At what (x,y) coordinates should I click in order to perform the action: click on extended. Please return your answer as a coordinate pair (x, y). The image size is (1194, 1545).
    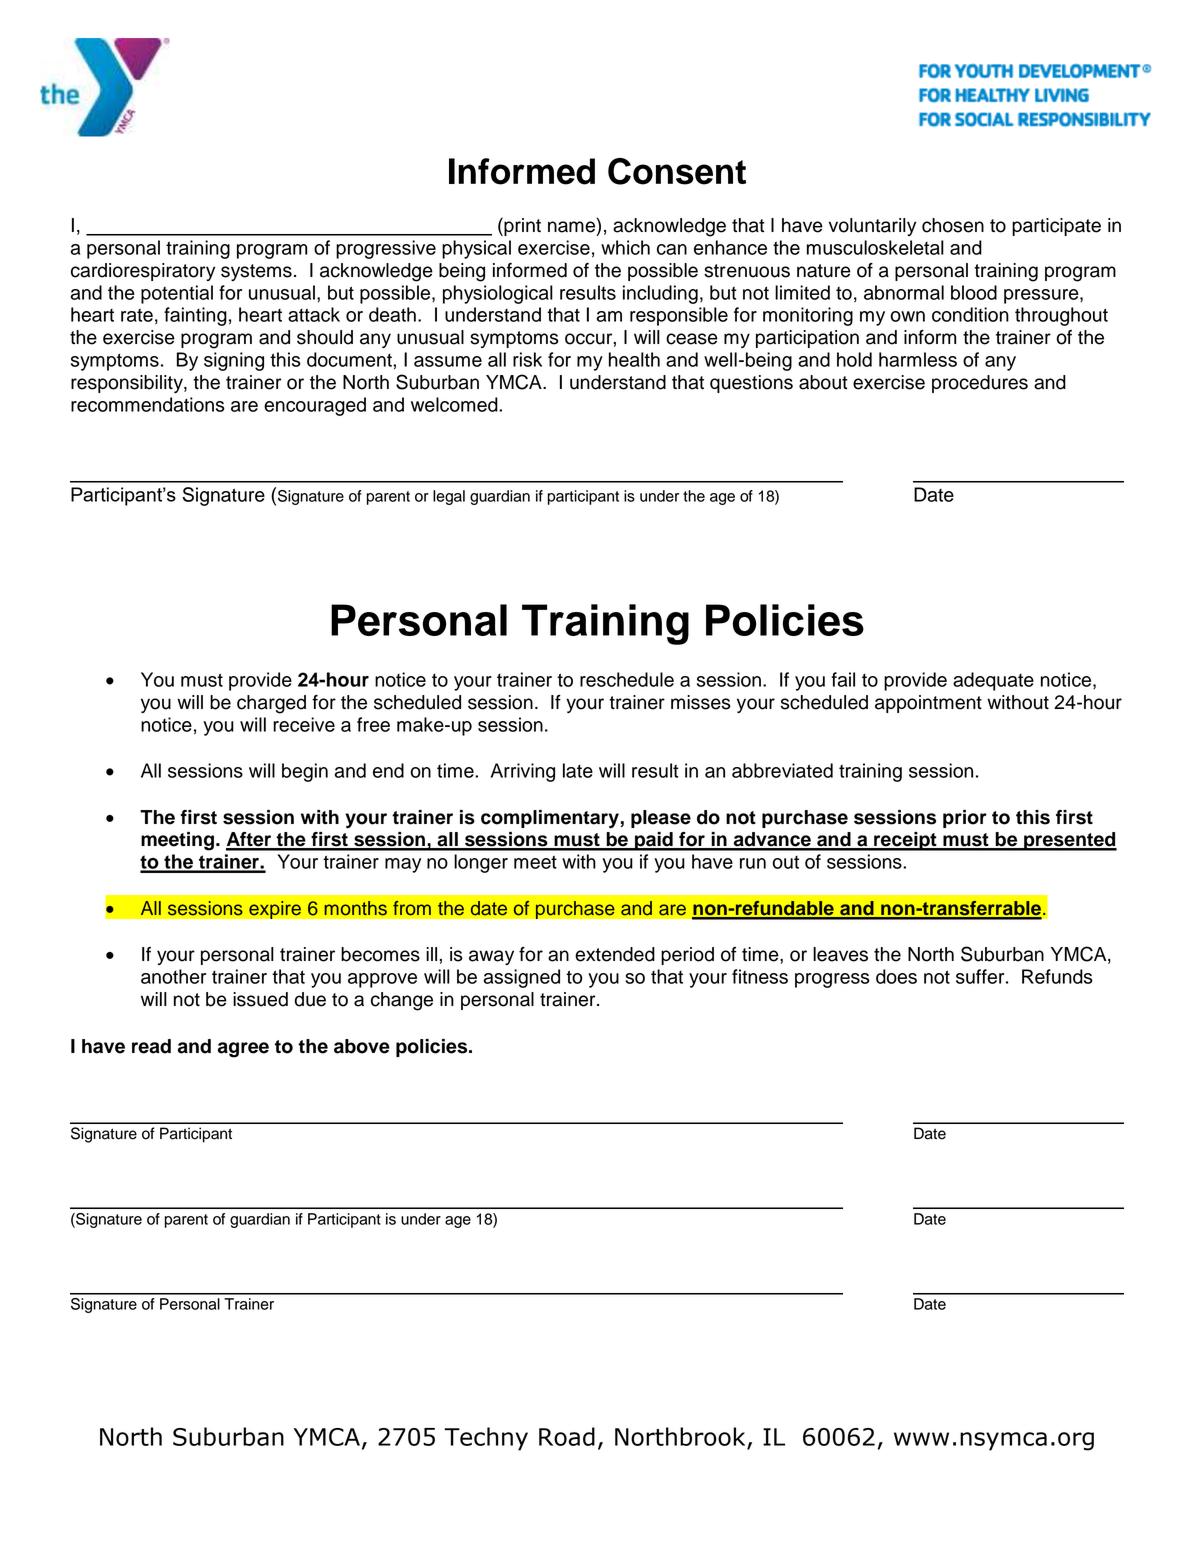
    Looking at the image, I should click on (615, 954).
